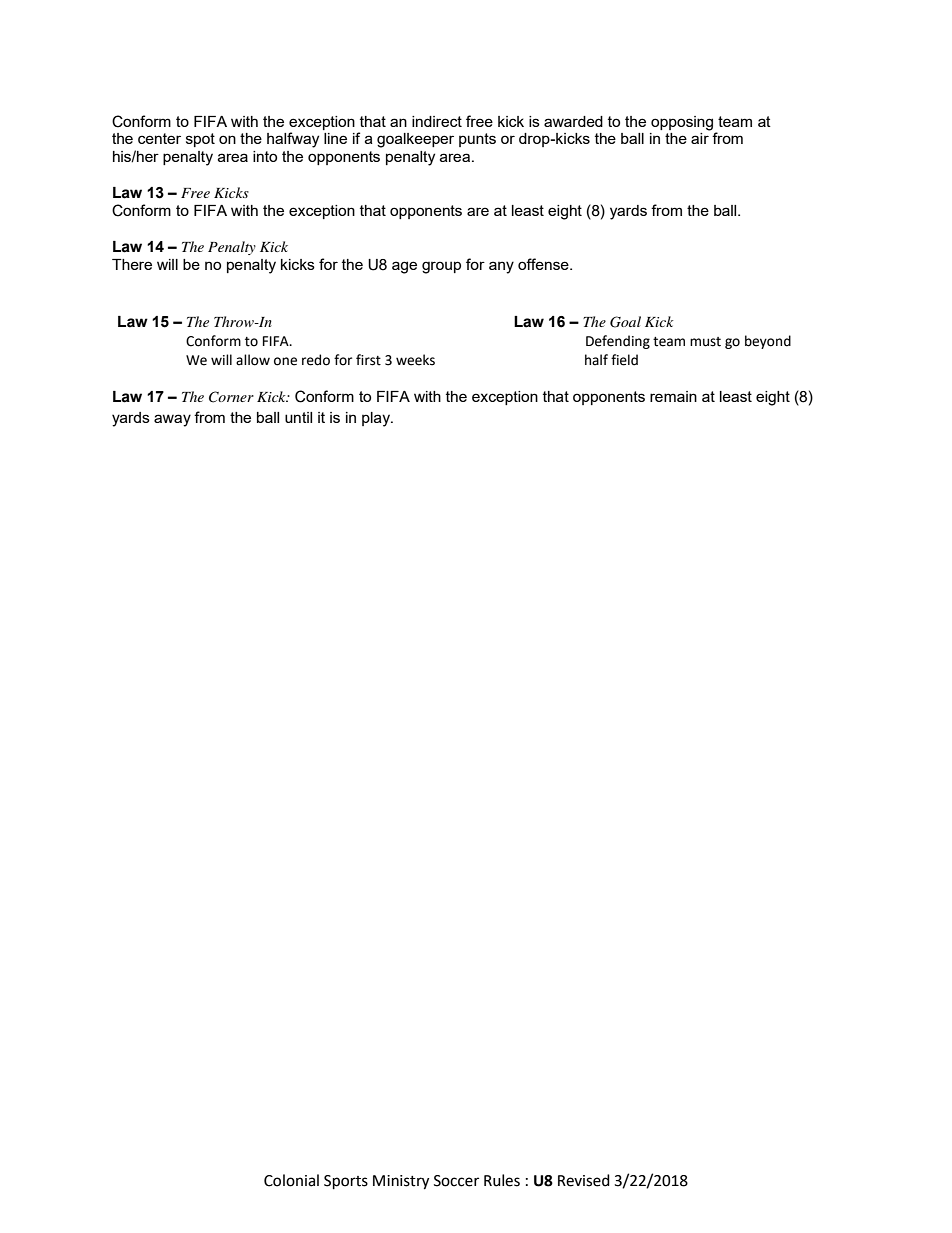 Image resolution: width=952 pixels, height=1233 pixels. What do you see at coordinates (456, 1181) in the screenshot?
I see `Soccer` at bounding box center [456, 1181].
